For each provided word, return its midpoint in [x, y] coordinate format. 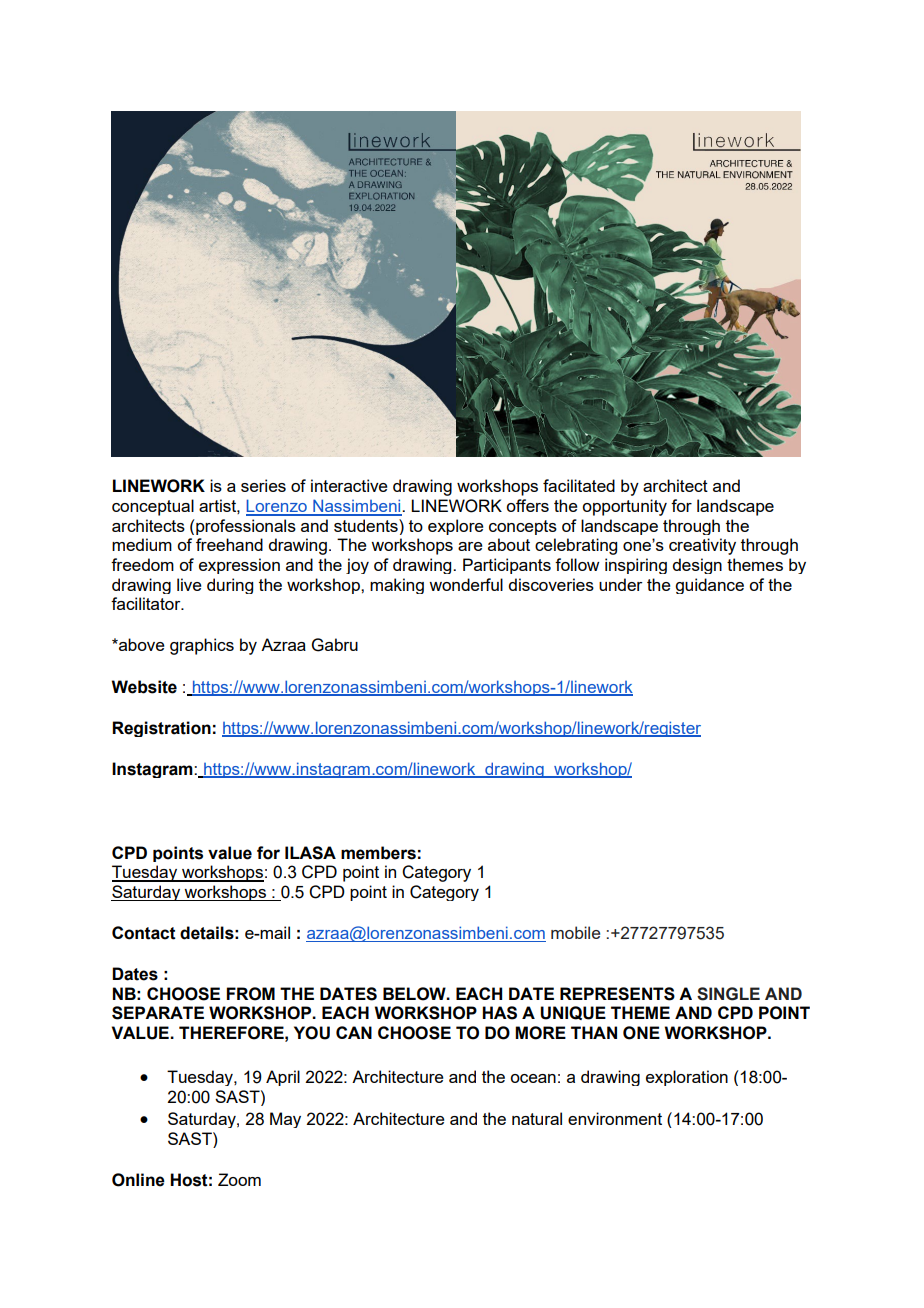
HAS [499, 1013]
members [378, 853]
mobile [575, 932]
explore [456, 527]
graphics [202, 646]
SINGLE [728, 994]
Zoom [239, 1179]
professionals [245, 527]
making [397, 586]
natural [537, 1118]
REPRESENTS [617, 994]
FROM [251, 994]
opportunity [624, 507]
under [621, 584]
